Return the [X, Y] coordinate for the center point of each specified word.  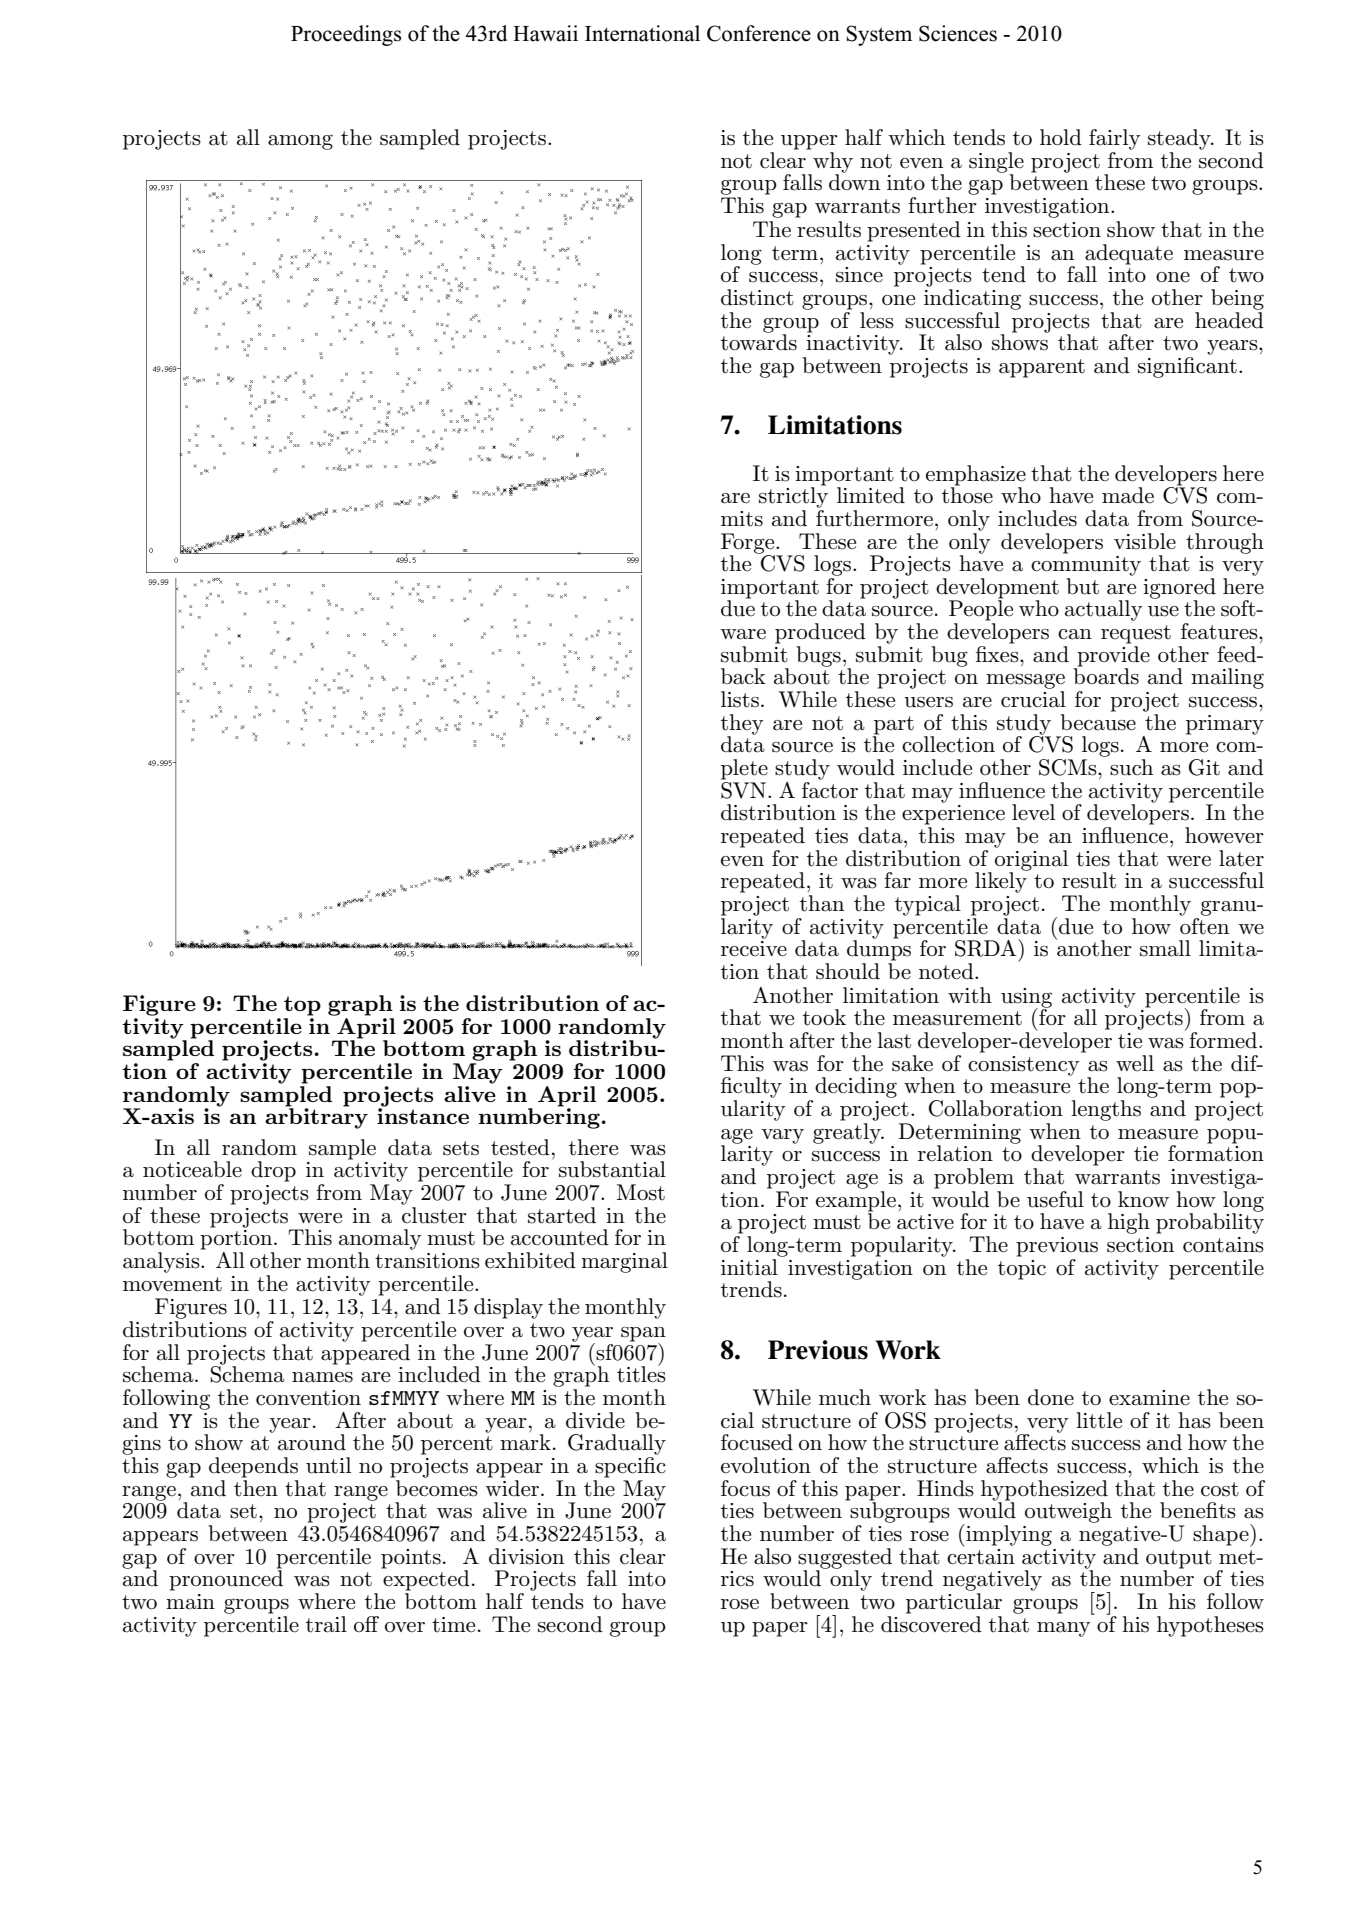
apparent [1042, 368]
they [742, 725]
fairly [1115, 139]
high [1129, 1223]
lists [740, 699]
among [300, 142]
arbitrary [316, 1117]
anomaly [380, 1239]
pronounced [226, 1579]
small [1165, 948]
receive [754, 949]
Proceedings [346, 35]
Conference [759, 33]
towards [759, 341]
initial [749, 1267]
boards [1106, 675]
